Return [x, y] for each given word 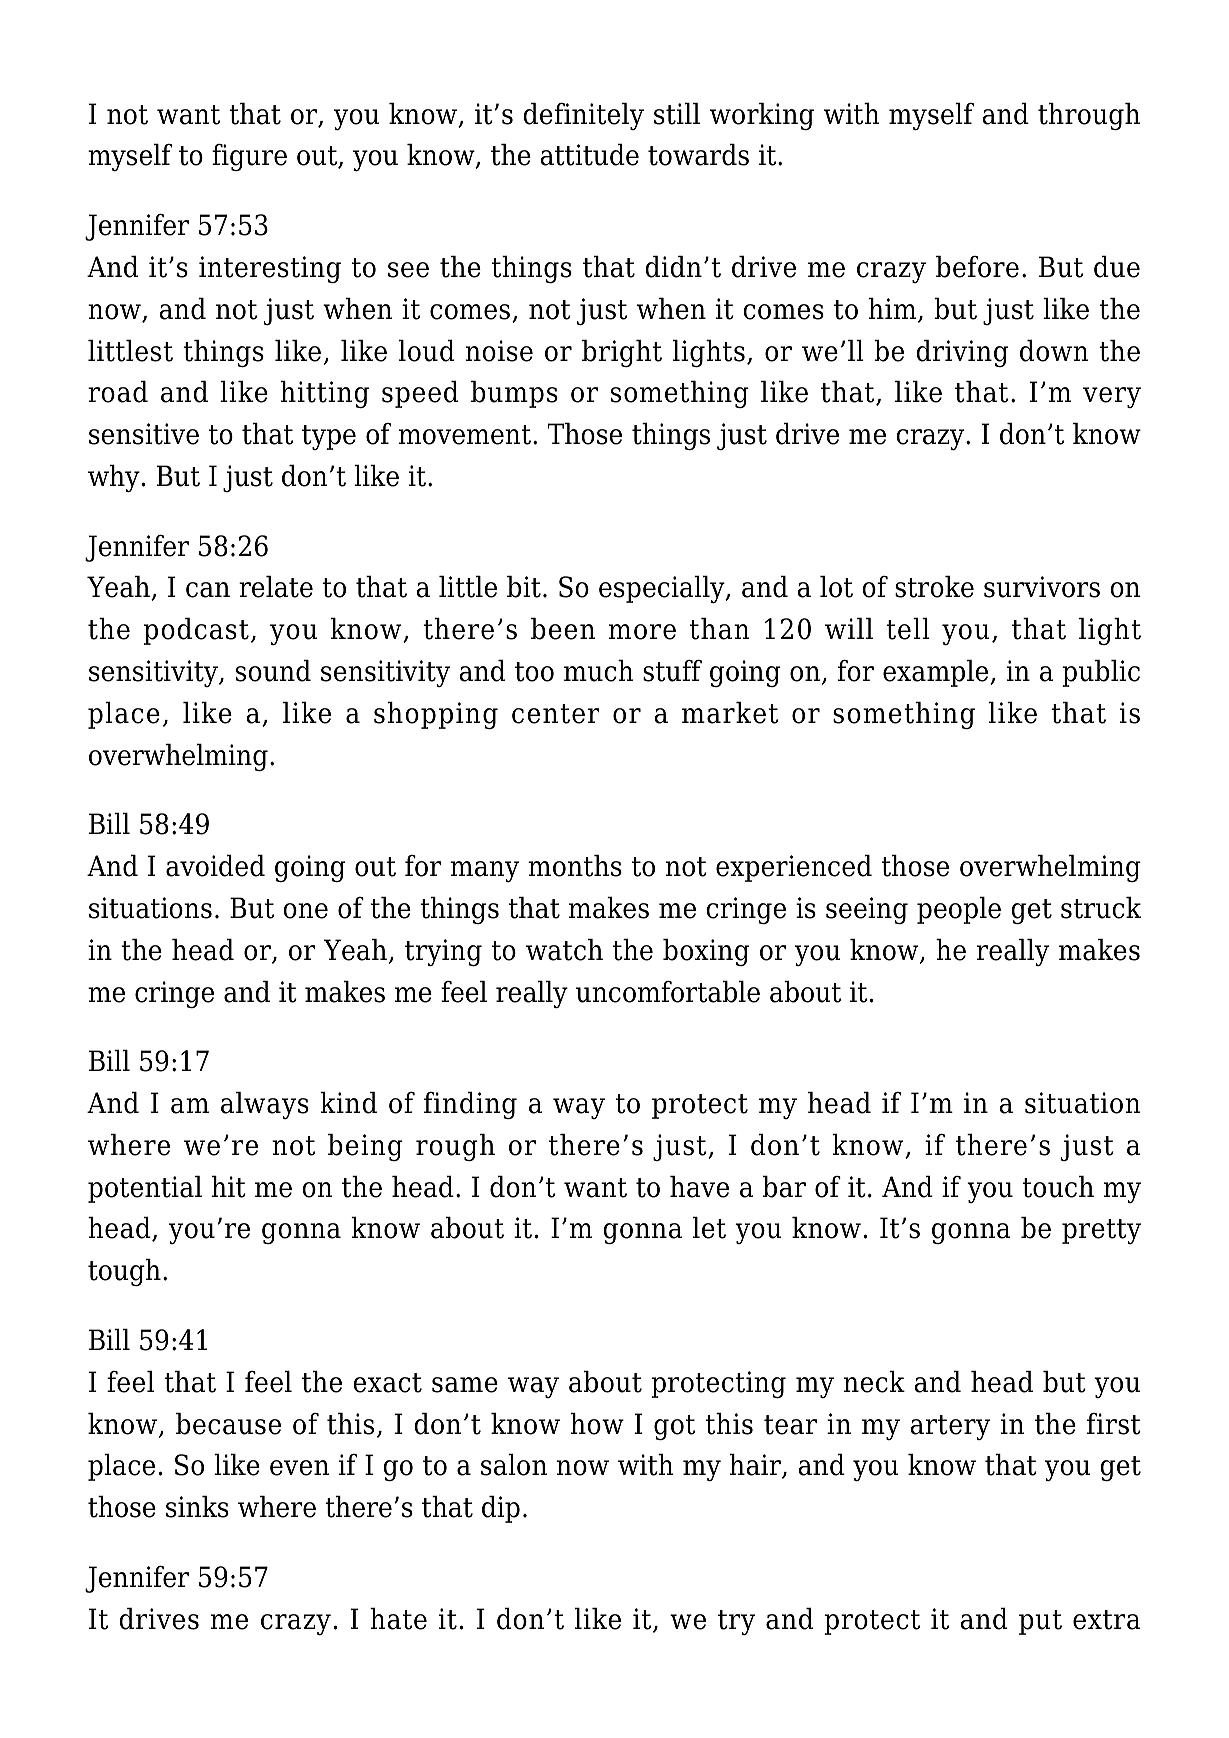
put [1040, 1622]
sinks [197, 1507]
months [575, 866]
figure [249, 157]
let [709, 1228]
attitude [589, 155]
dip [501, 1509]
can [208, 590]
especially [663, 589]
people [959, 910]
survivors [1042, 587]
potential [145, 1189]
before [977, 267]
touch [1058, 1187]
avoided [215, 866]
